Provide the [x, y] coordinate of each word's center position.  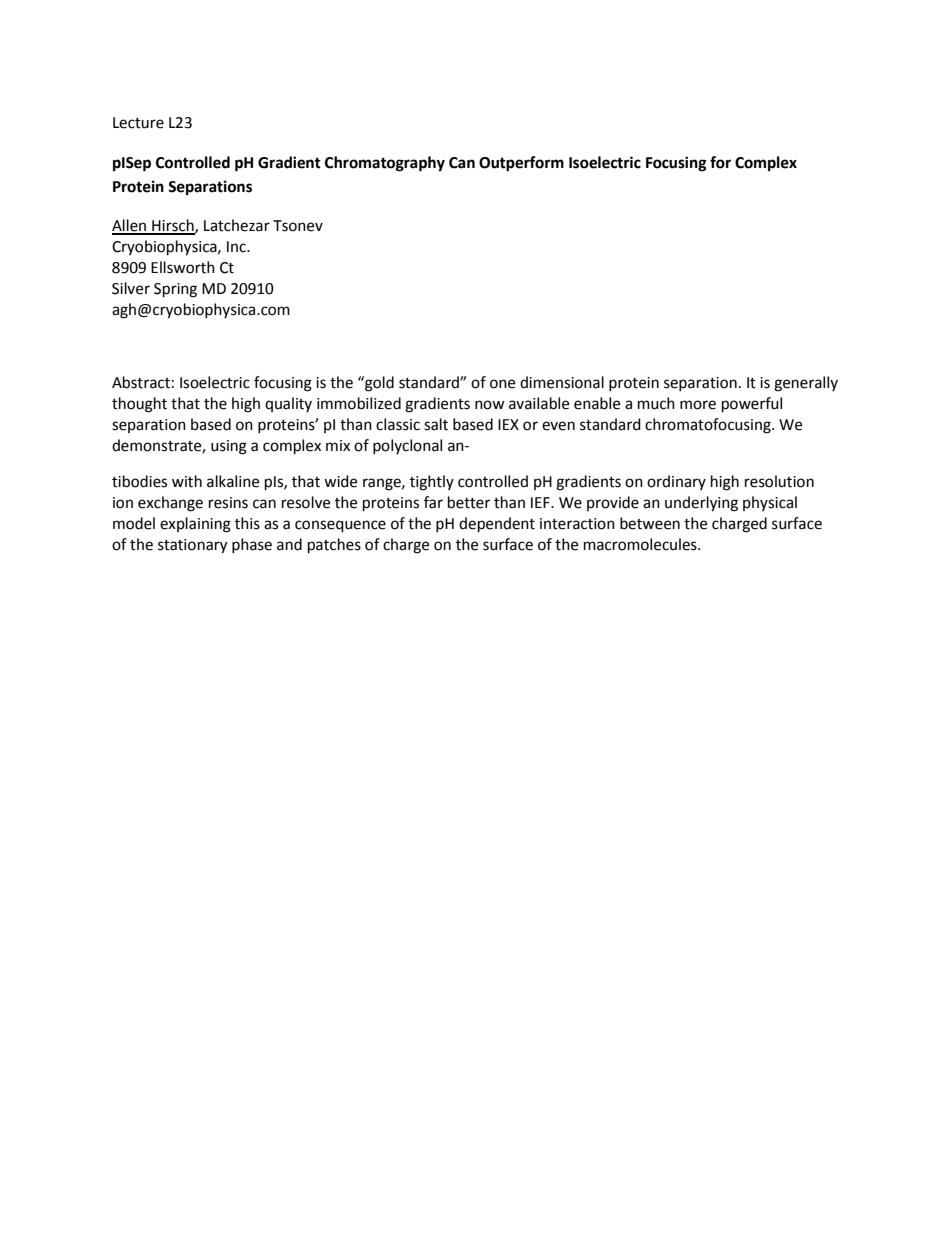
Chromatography [385, 164]
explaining [195, 525]
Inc [237, 247]
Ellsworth [183, 267]
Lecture [138, 123]
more [698, 405]
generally [806, 384]
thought [139, 405]
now [490, 405]
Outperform [521, 164]
